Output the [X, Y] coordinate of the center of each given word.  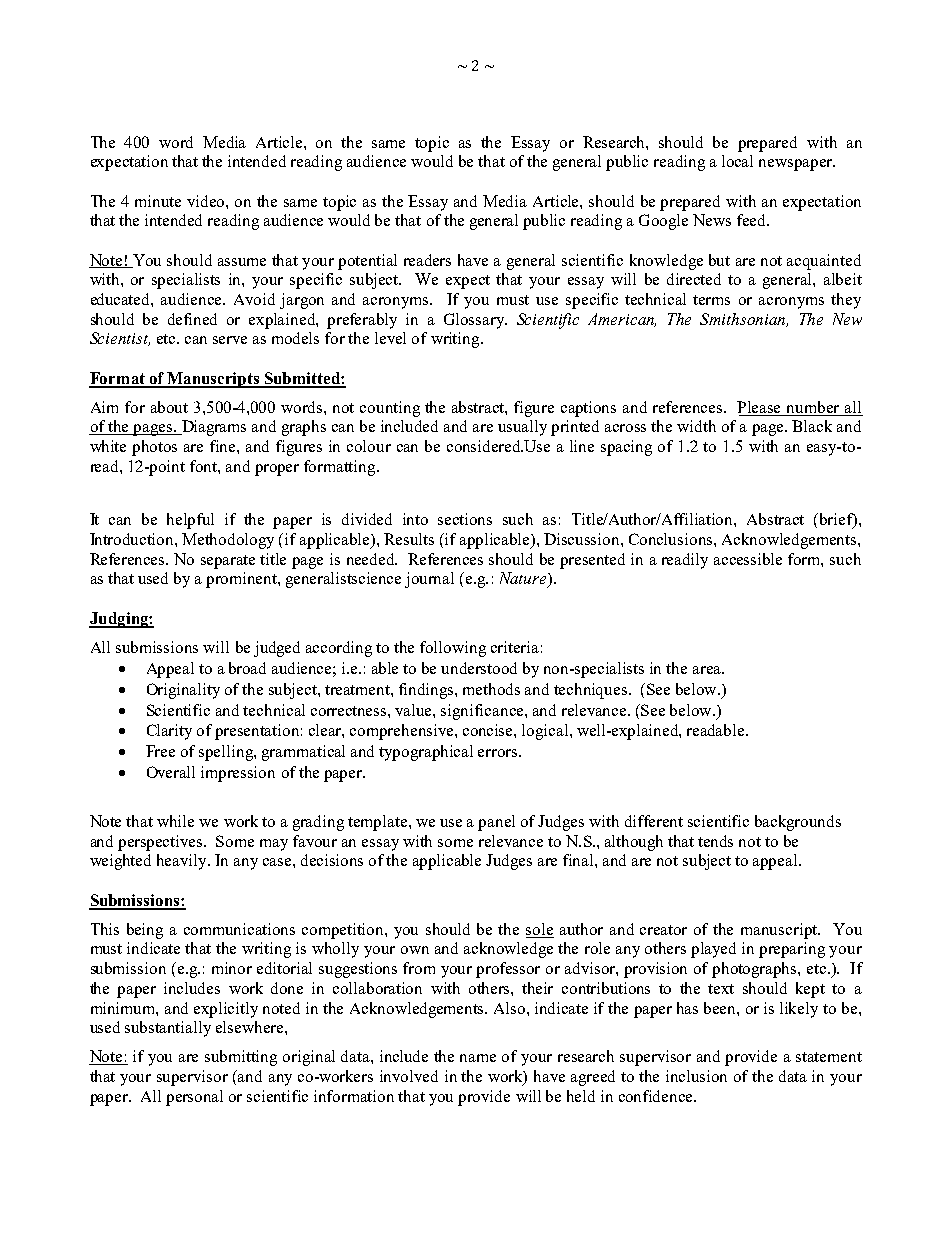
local [737, 161]
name [478, 1058]
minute [158, 201]
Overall [171, 772]
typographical [426, 753]
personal [194, 1098]
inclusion [696, 1076]
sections [465, 519]
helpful [190, 521]
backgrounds [798, 823]
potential [367, 262]
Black [812, 426]
